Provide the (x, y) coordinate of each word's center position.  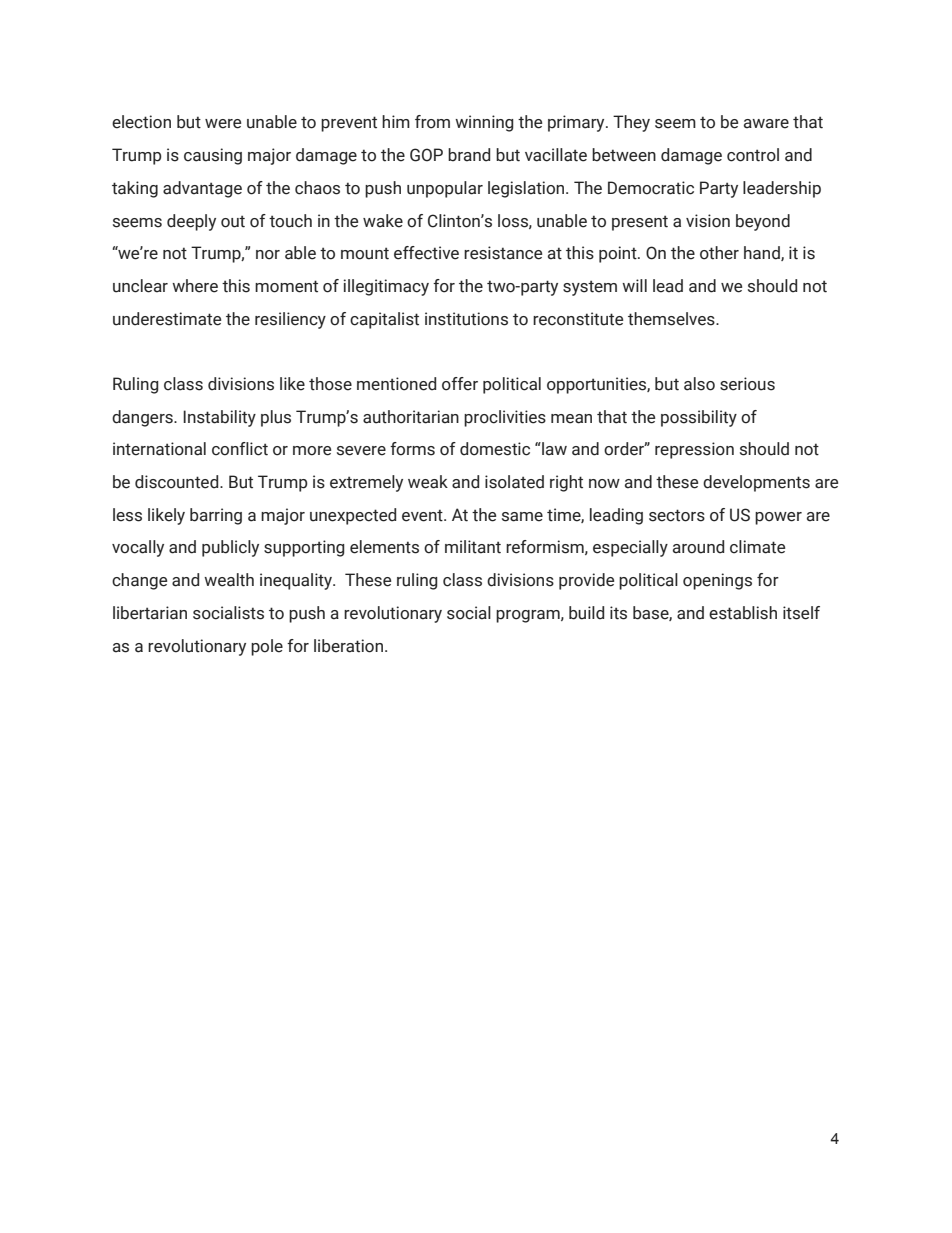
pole (267, 647)
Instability (219, 418)
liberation (348, 646)
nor (268, 255)
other (719, 253)
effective (426, 253)
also (699, 384)
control (753, 155)
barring (216, 516)
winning (484, 123)
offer (460, 384)
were (223, 124)
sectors (677, 515)
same (522, 517)
